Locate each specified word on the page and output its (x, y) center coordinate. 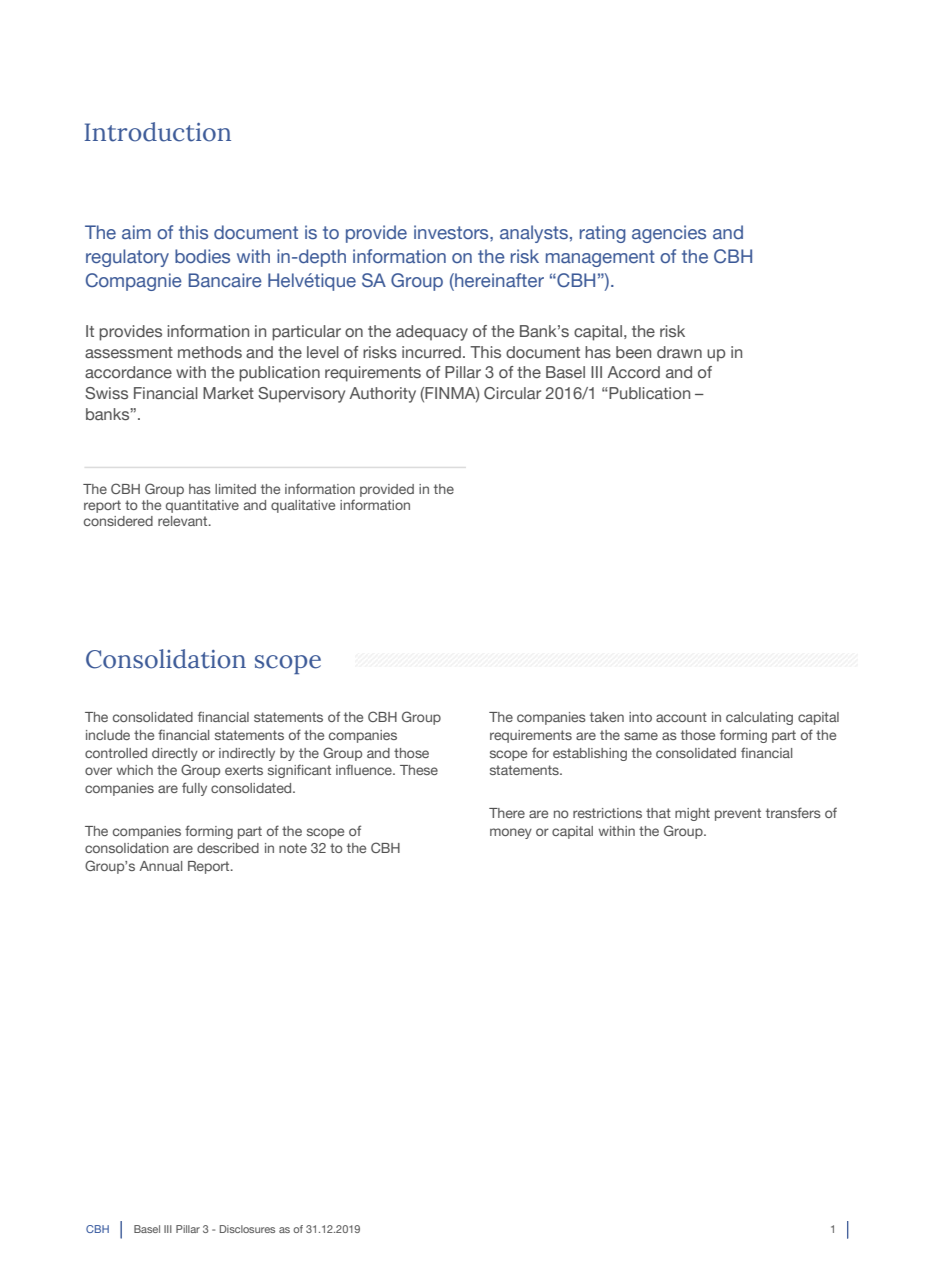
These (419, 770)
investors (452, 232)
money (511, 833)
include (108, 735)
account (681, 717)
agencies (669, 234)
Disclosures (247, 1229)
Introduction (158, 132)
